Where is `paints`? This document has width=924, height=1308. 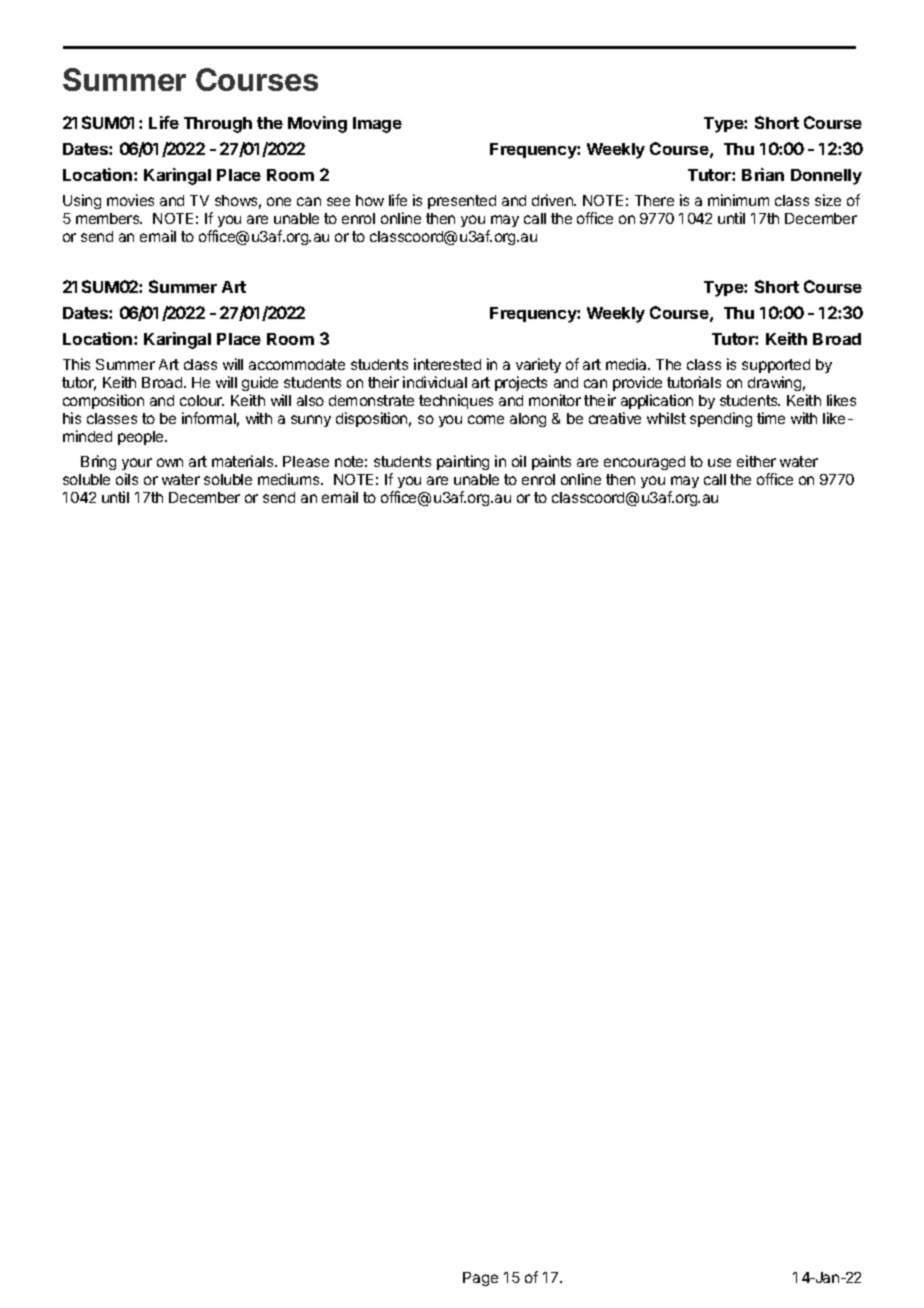 paints is located at coordinates (551, 462).
